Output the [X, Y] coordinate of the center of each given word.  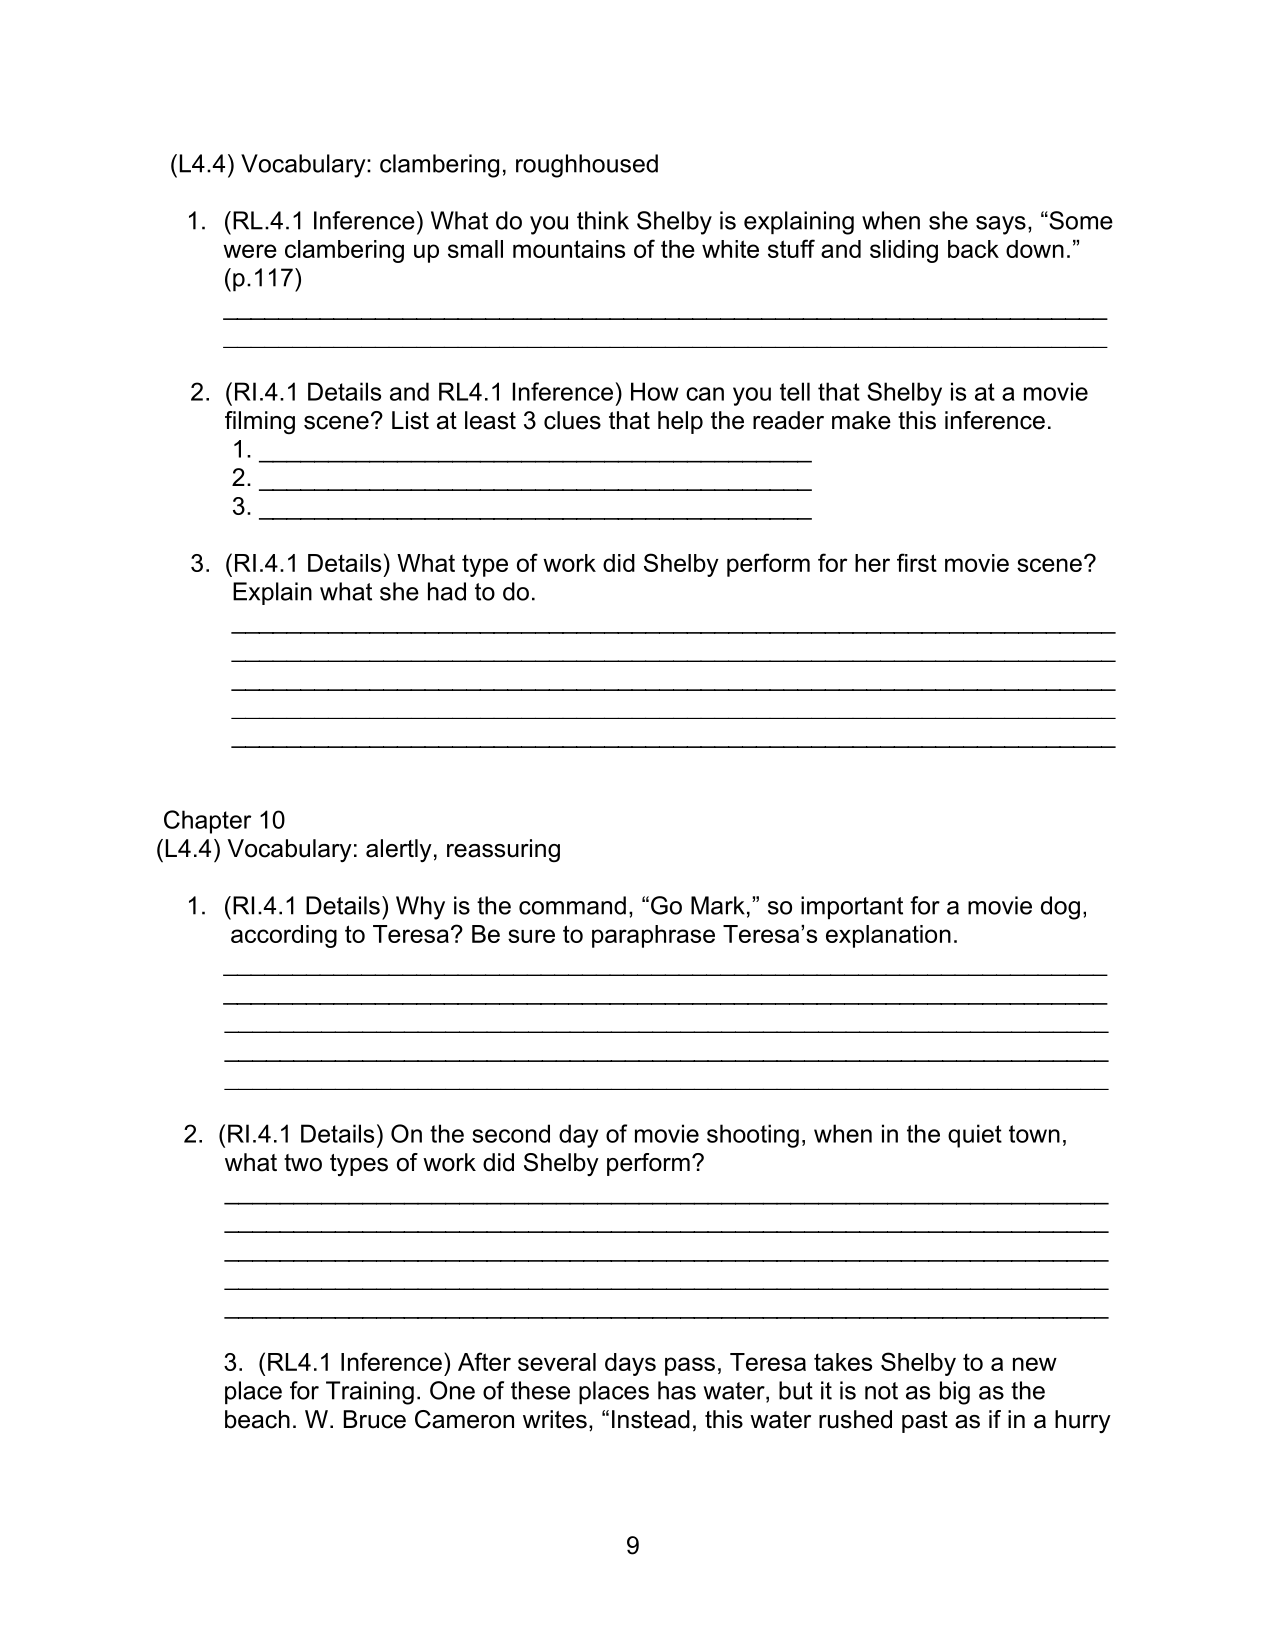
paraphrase [653, 936]
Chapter [207, 822]
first [917, 562]
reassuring [503, 850]
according [284, 936]
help [680, 422]
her [872, 563]
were [250, 251]
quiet [975, 1136]
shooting [753, 1136]
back [973, 249]
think [603, 220]
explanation [888, 936]
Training [370, 1393]
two [303, 1163]
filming [260, 422]
